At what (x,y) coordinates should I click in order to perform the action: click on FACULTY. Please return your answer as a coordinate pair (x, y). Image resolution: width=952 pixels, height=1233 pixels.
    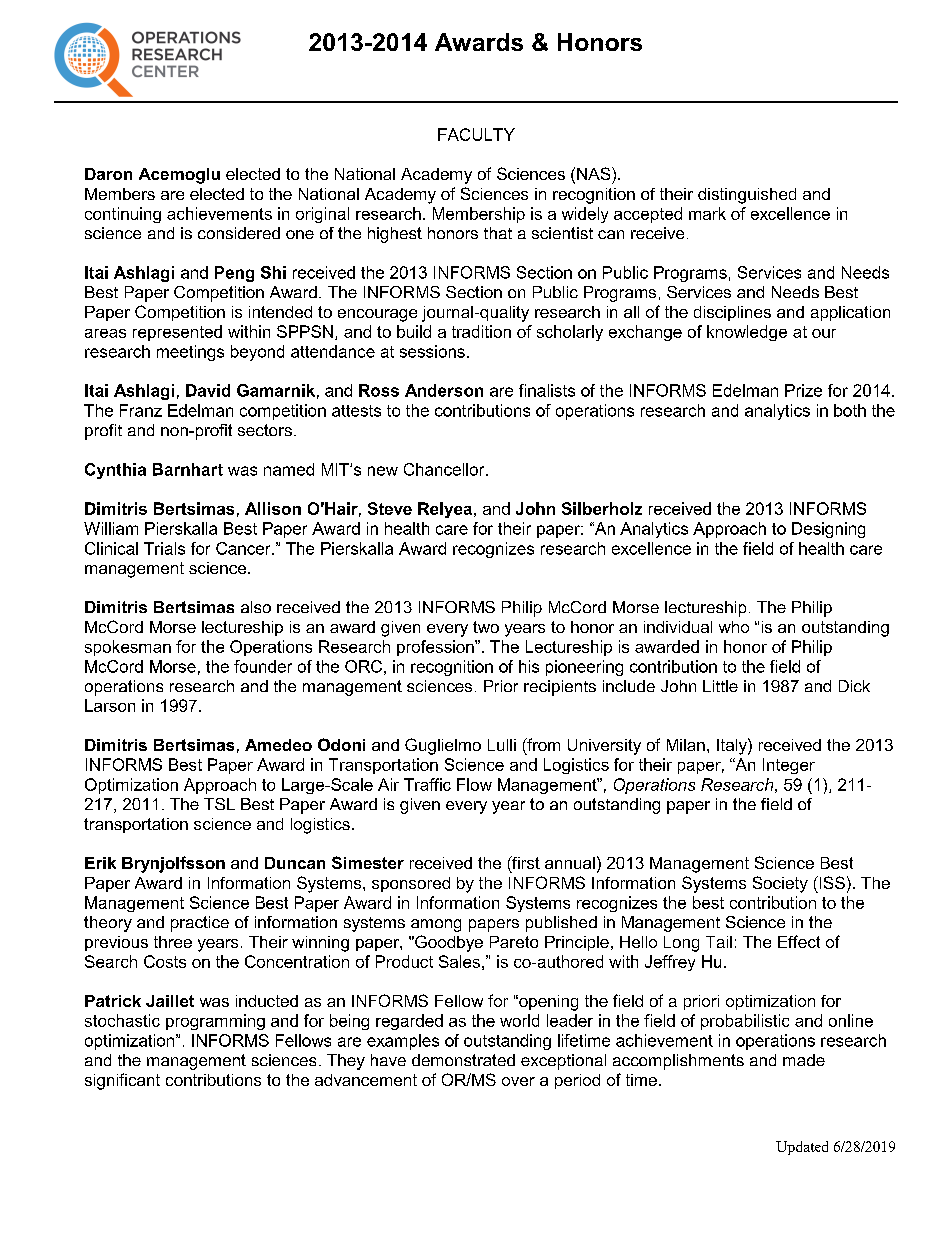
    Looking at the image, I should click on (476, 134).
